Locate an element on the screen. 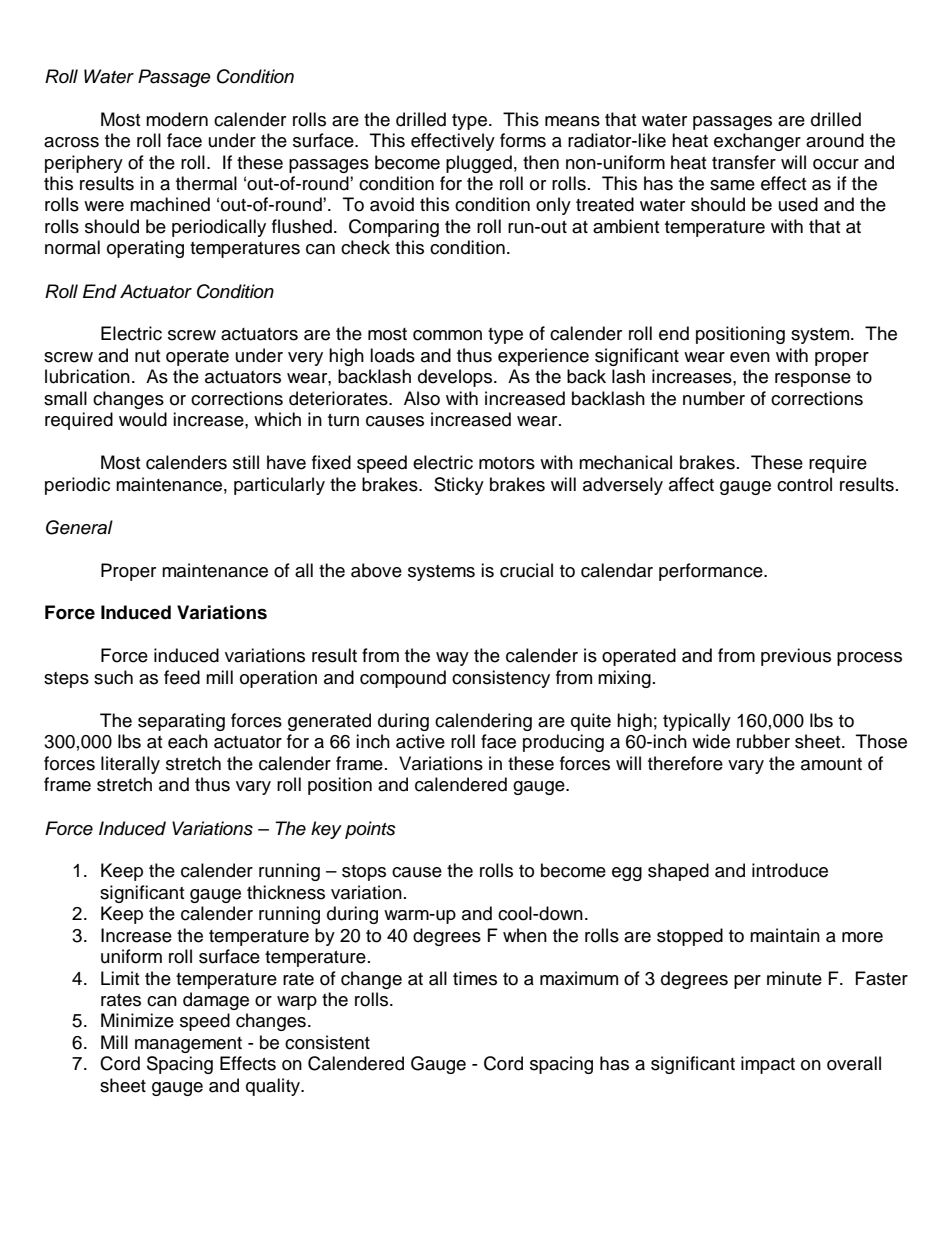  feed is located at coordinates (182, 677).
